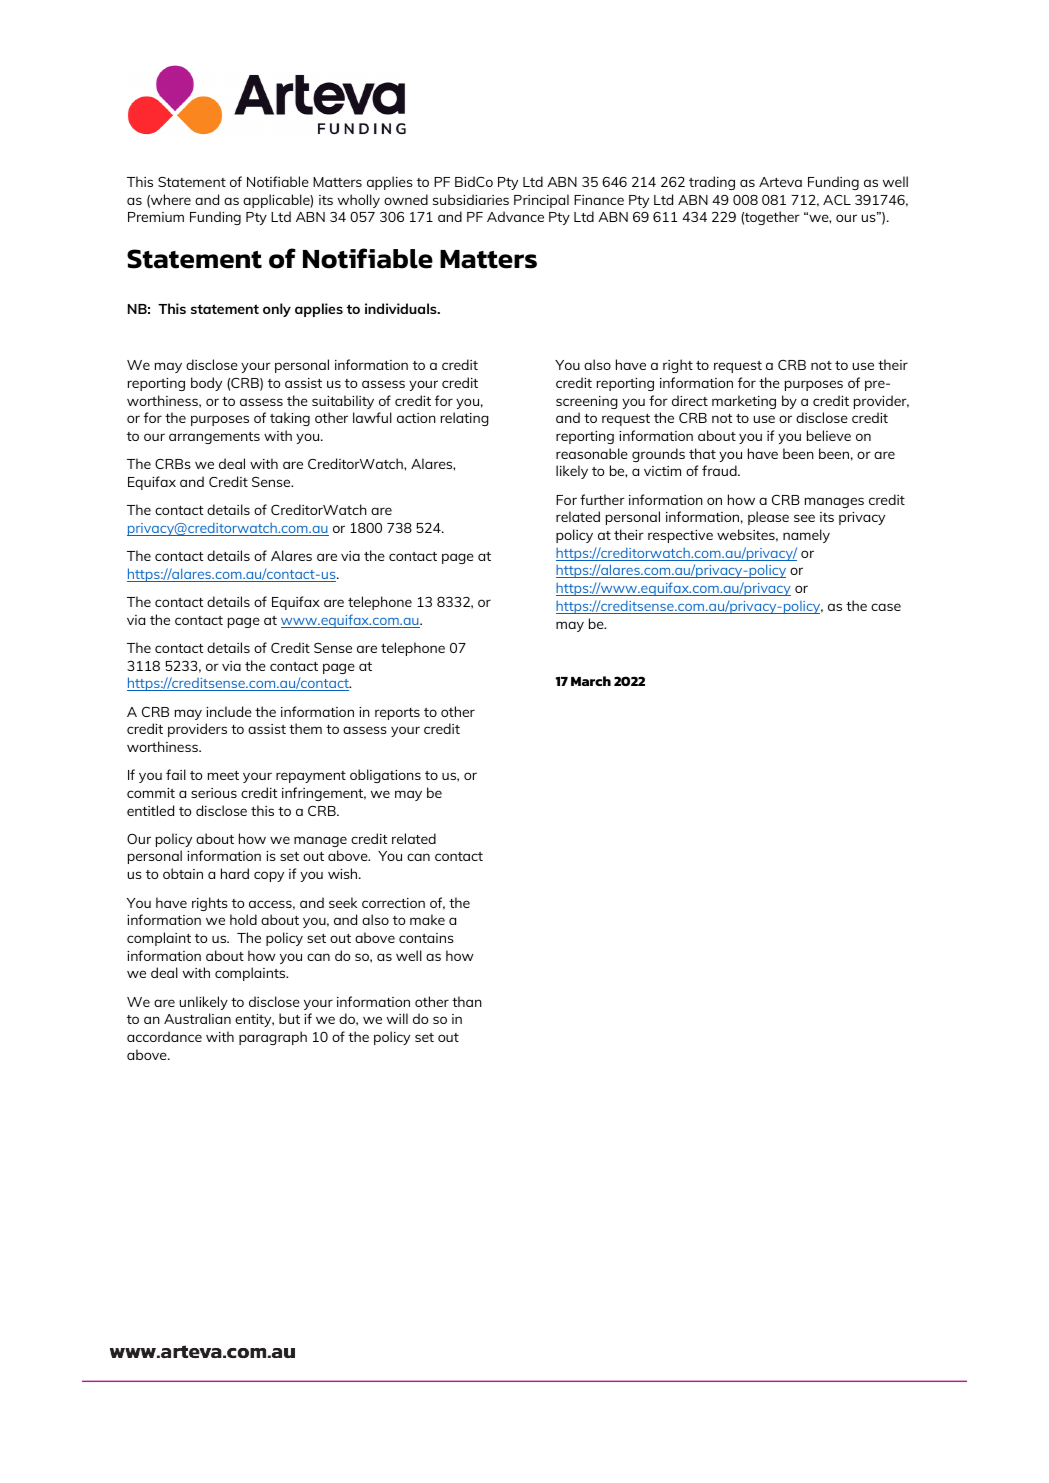 The height and width of the screenshot is (1483, 1049). What do you see at coordinates (591, 681) in the screenshot?
I see `March` at bounding box center [591, 681].
